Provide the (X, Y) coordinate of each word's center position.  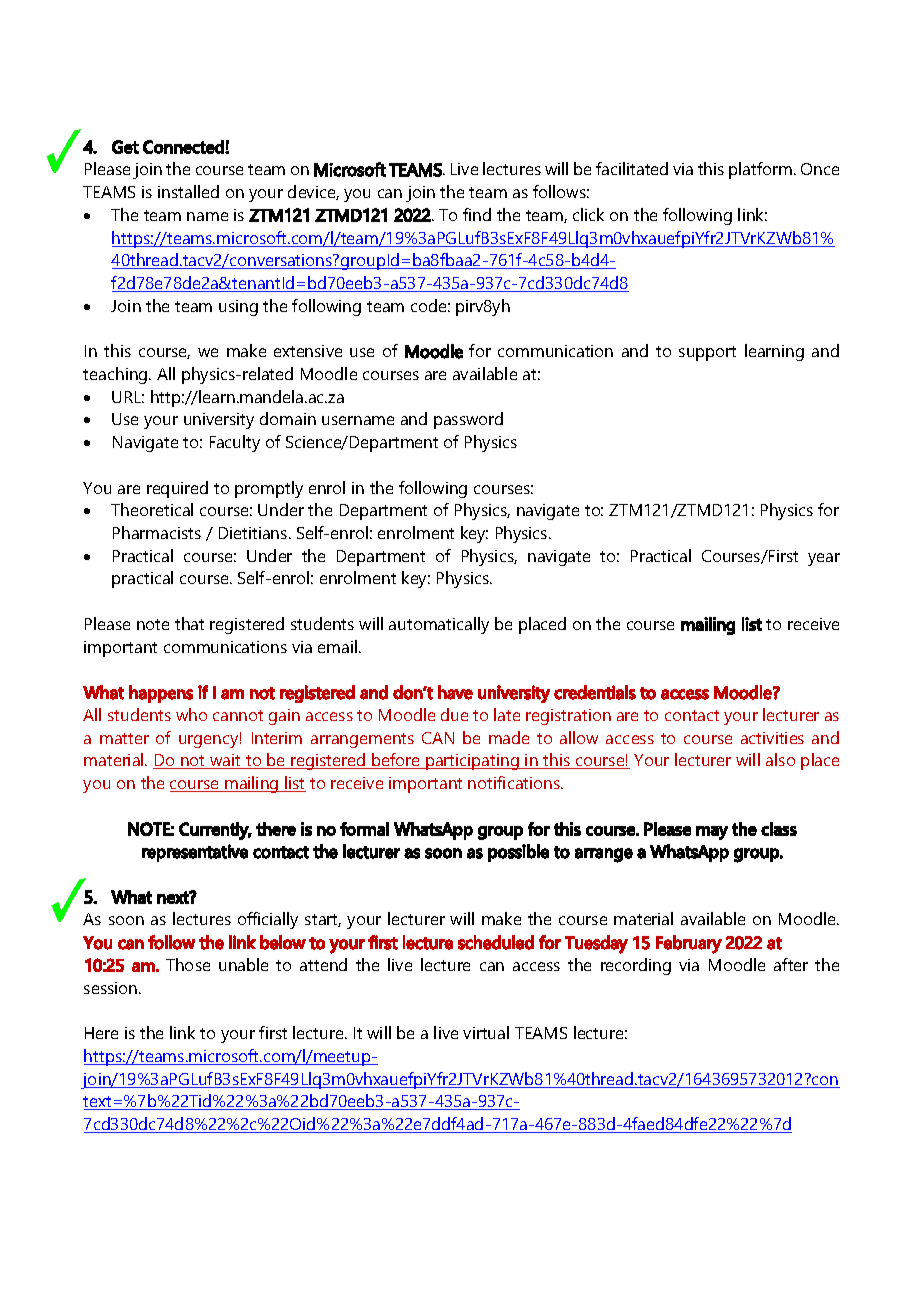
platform (762, 170)
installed (188, 191)
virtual (486, 1032)
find (477, 214)
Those (188, 964)
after (791, 964)
